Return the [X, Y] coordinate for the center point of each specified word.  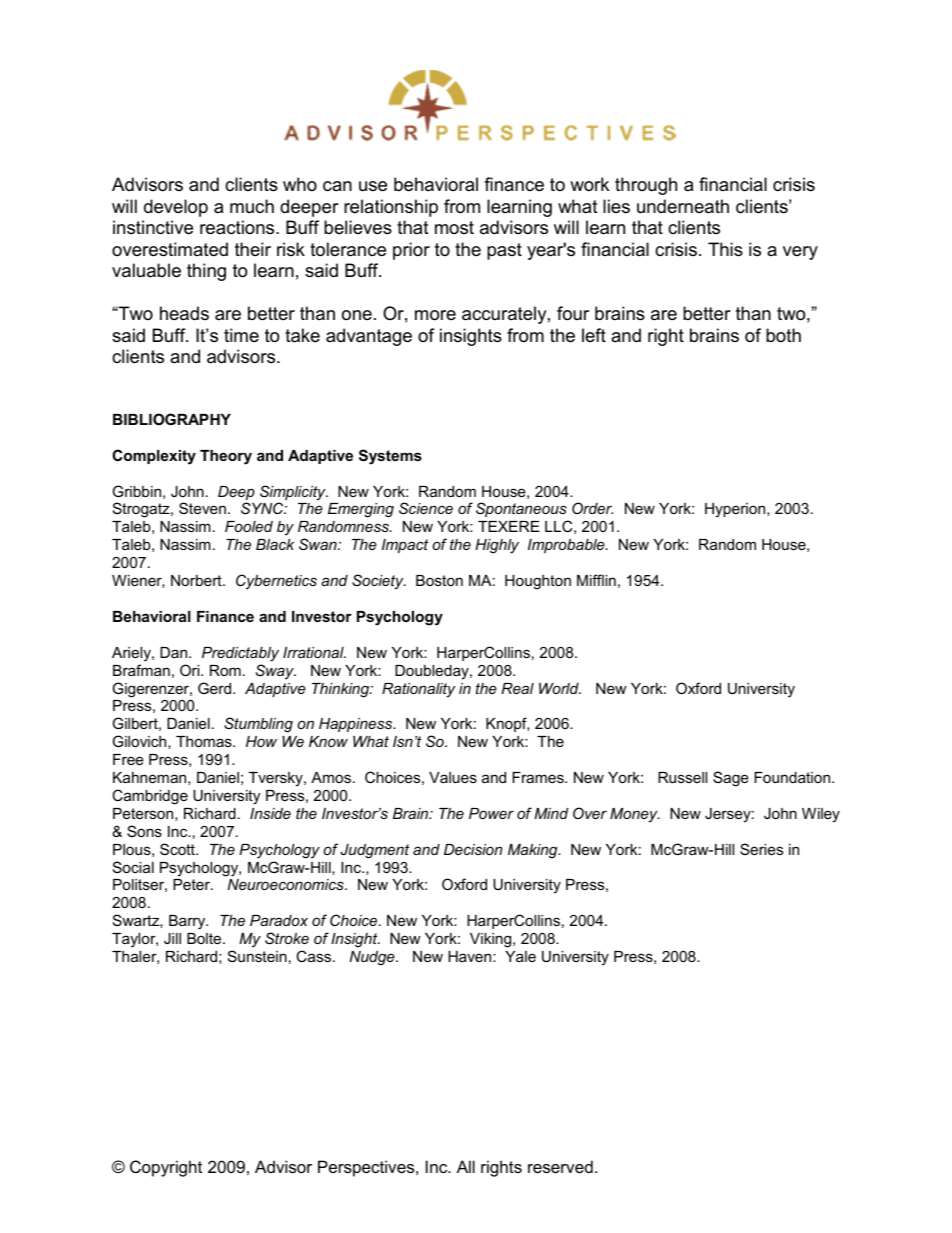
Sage [731, 779]
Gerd [216, 688]
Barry [188, 922]
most [454, 227]
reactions [238, 227]
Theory [226, 457]
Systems [390, 457]
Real [518, 688]
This [725, 249]
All [466, 1166]
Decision [473, 849]
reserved [560, 1166]
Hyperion [736, 510]
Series [761, 849]
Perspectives [367, 1168]
